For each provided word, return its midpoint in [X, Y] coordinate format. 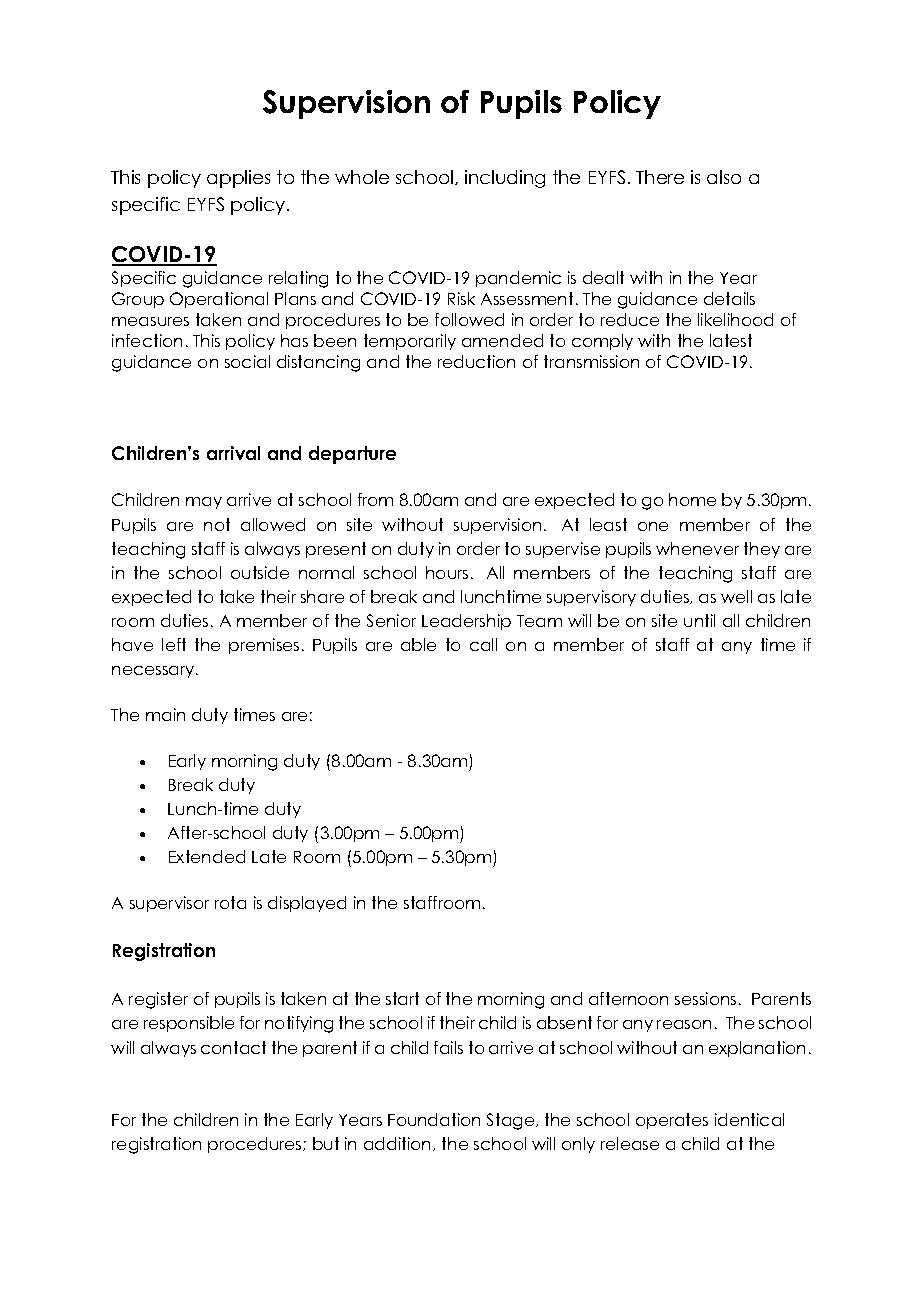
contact [233, 1047]
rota [230, 902]
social [247, 361]
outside [260, 572]
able [418, 644]
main [165, 714]
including [505, 179]
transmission [591, 361]
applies [238, 179]
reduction [476, 361]
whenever [697, 548]
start [402, 998]
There [660, 177]
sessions [705, 998]
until [699, 620]
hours [447, 572]
